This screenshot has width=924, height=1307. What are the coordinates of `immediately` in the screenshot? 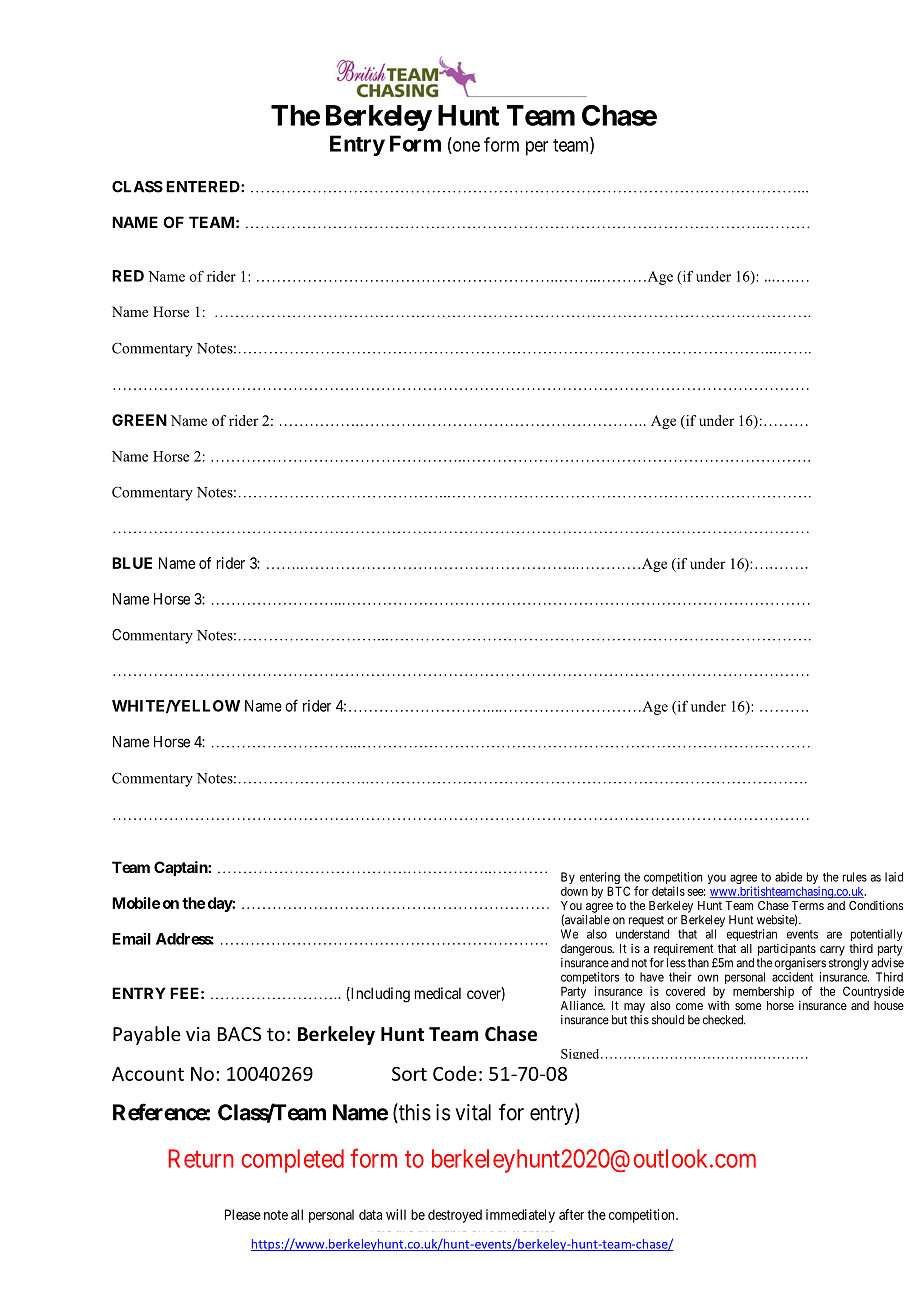 It's located at (520, 1216).
